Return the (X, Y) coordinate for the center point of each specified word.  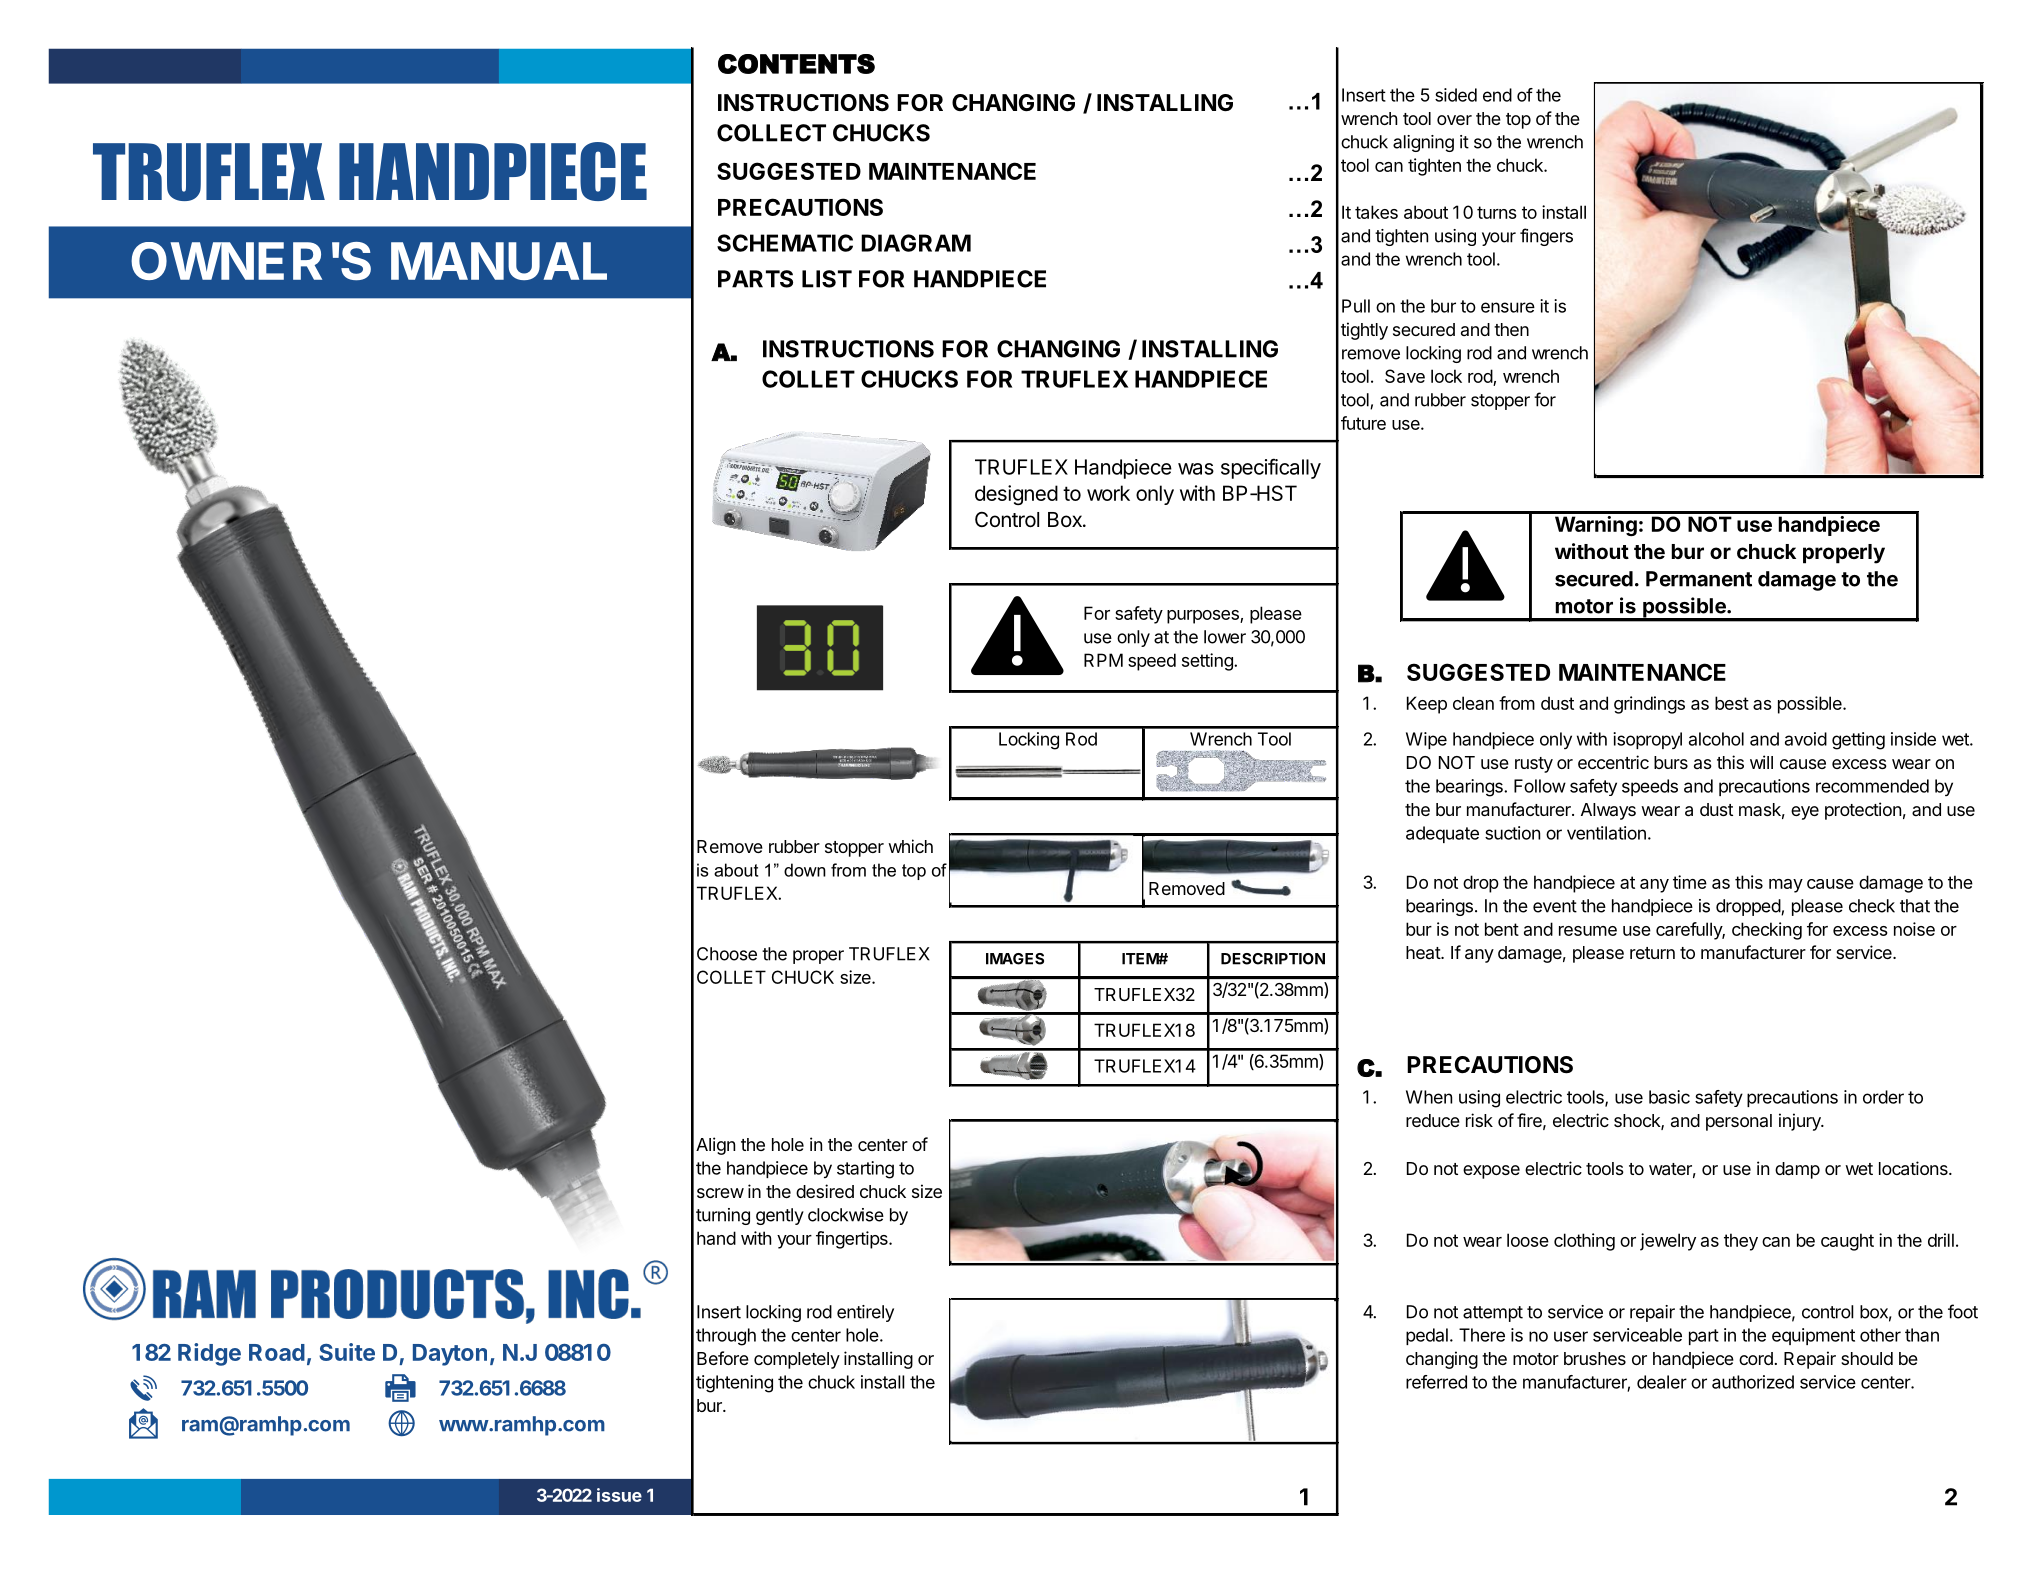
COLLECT (771, 133)
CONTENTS (796, 64)
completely (797, 1360)
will (1761, 762)
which (910, 846)
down (805, 870)
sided (1456, 95)
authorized (1753, 1382)
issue (619, 1495)
